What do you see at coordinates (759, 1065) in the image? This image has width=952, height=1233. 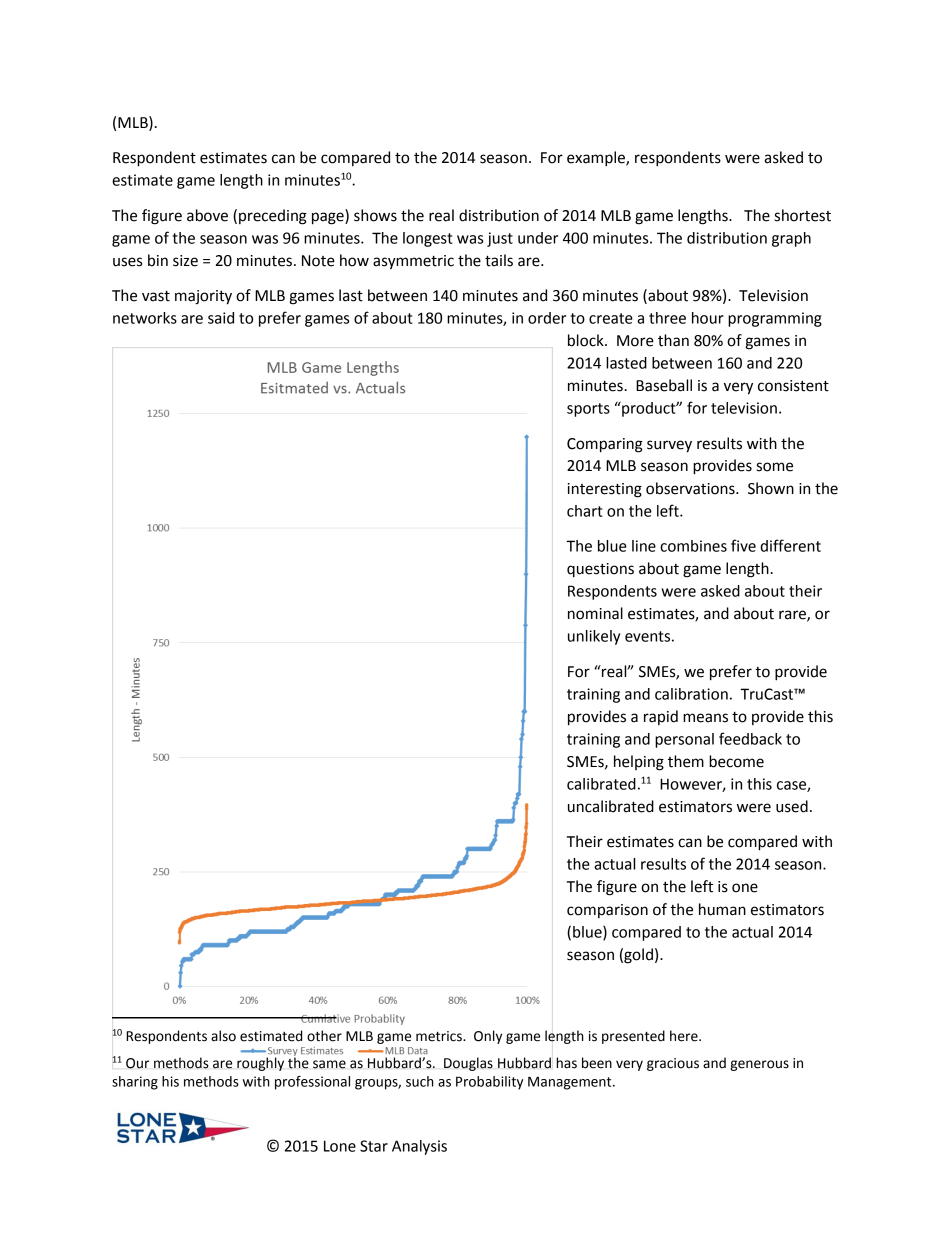 I see `generous` at bounding box center [759, 1065].
